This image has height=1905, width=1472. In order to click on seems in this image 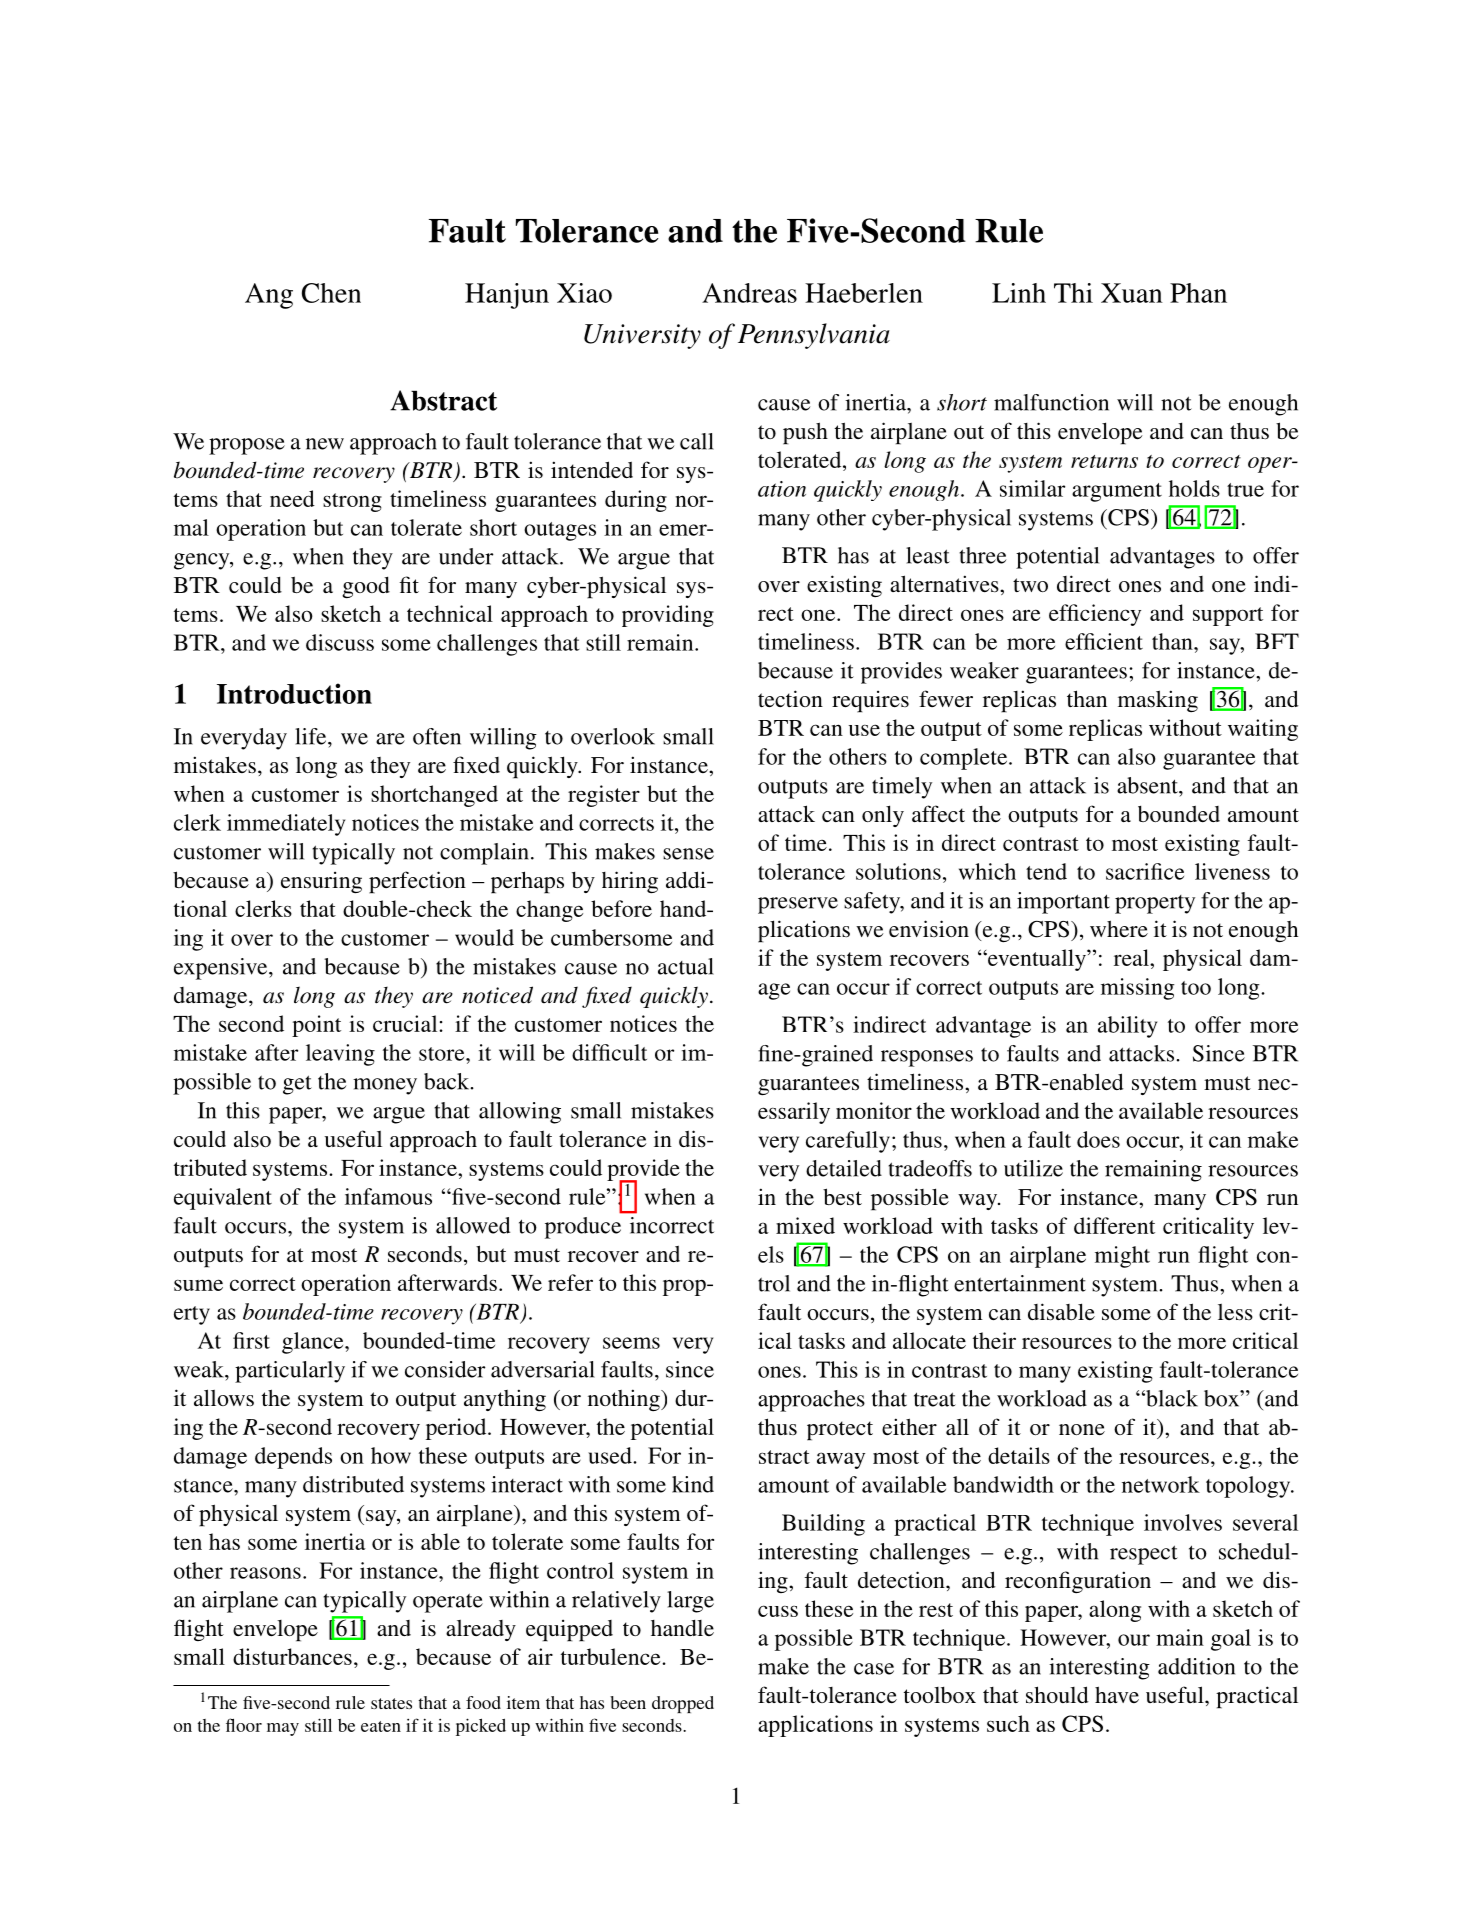, I will do `click(631, 1343)`.
